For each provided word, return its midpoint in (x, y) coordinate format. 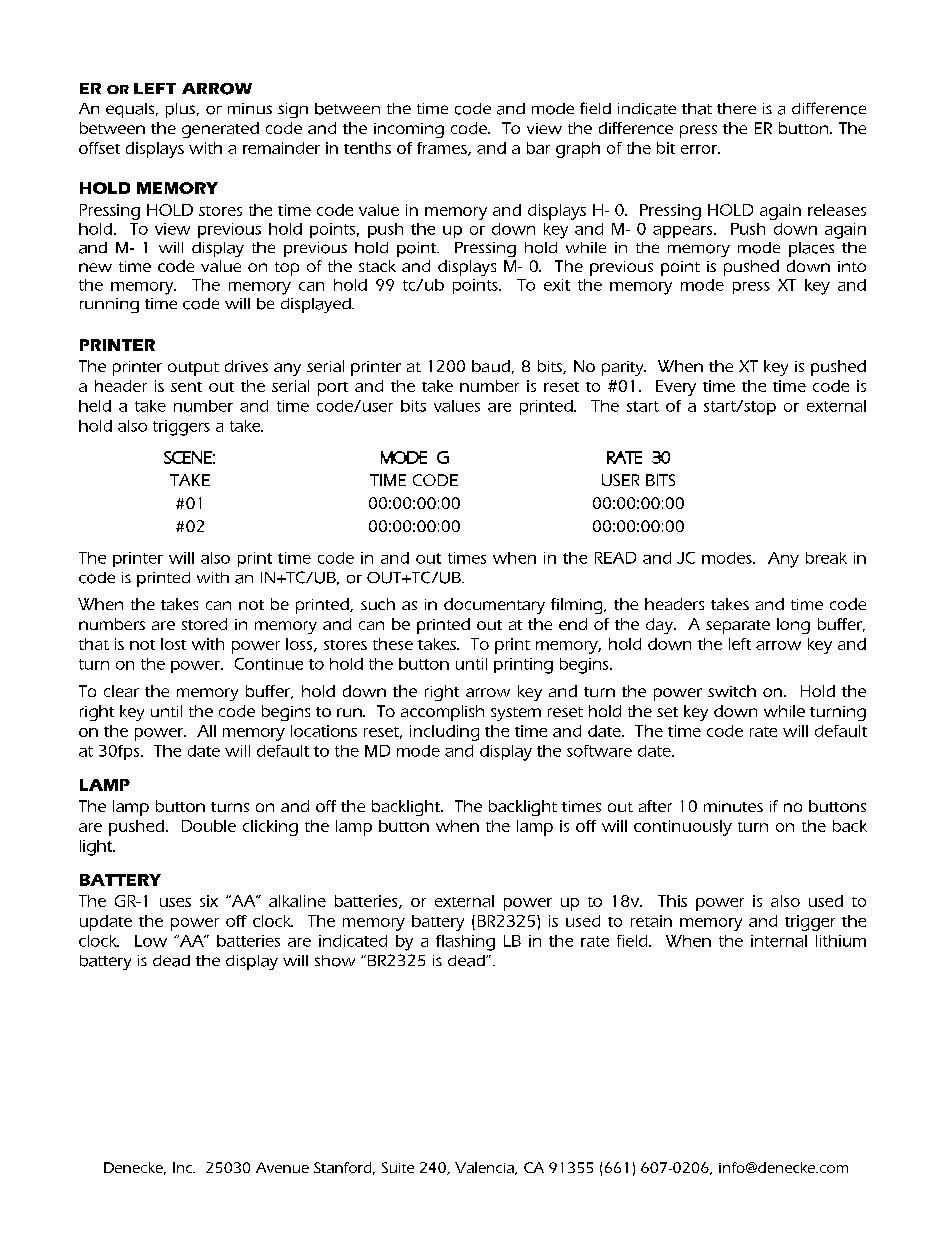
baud (491, 366)
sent (186, 387)
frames (443, 149)
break (826, 558)
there (736, 108)
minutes (733, 806)
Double (209, 826)
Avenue (282, 1167)
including (444, 733)
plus (182, 110)
